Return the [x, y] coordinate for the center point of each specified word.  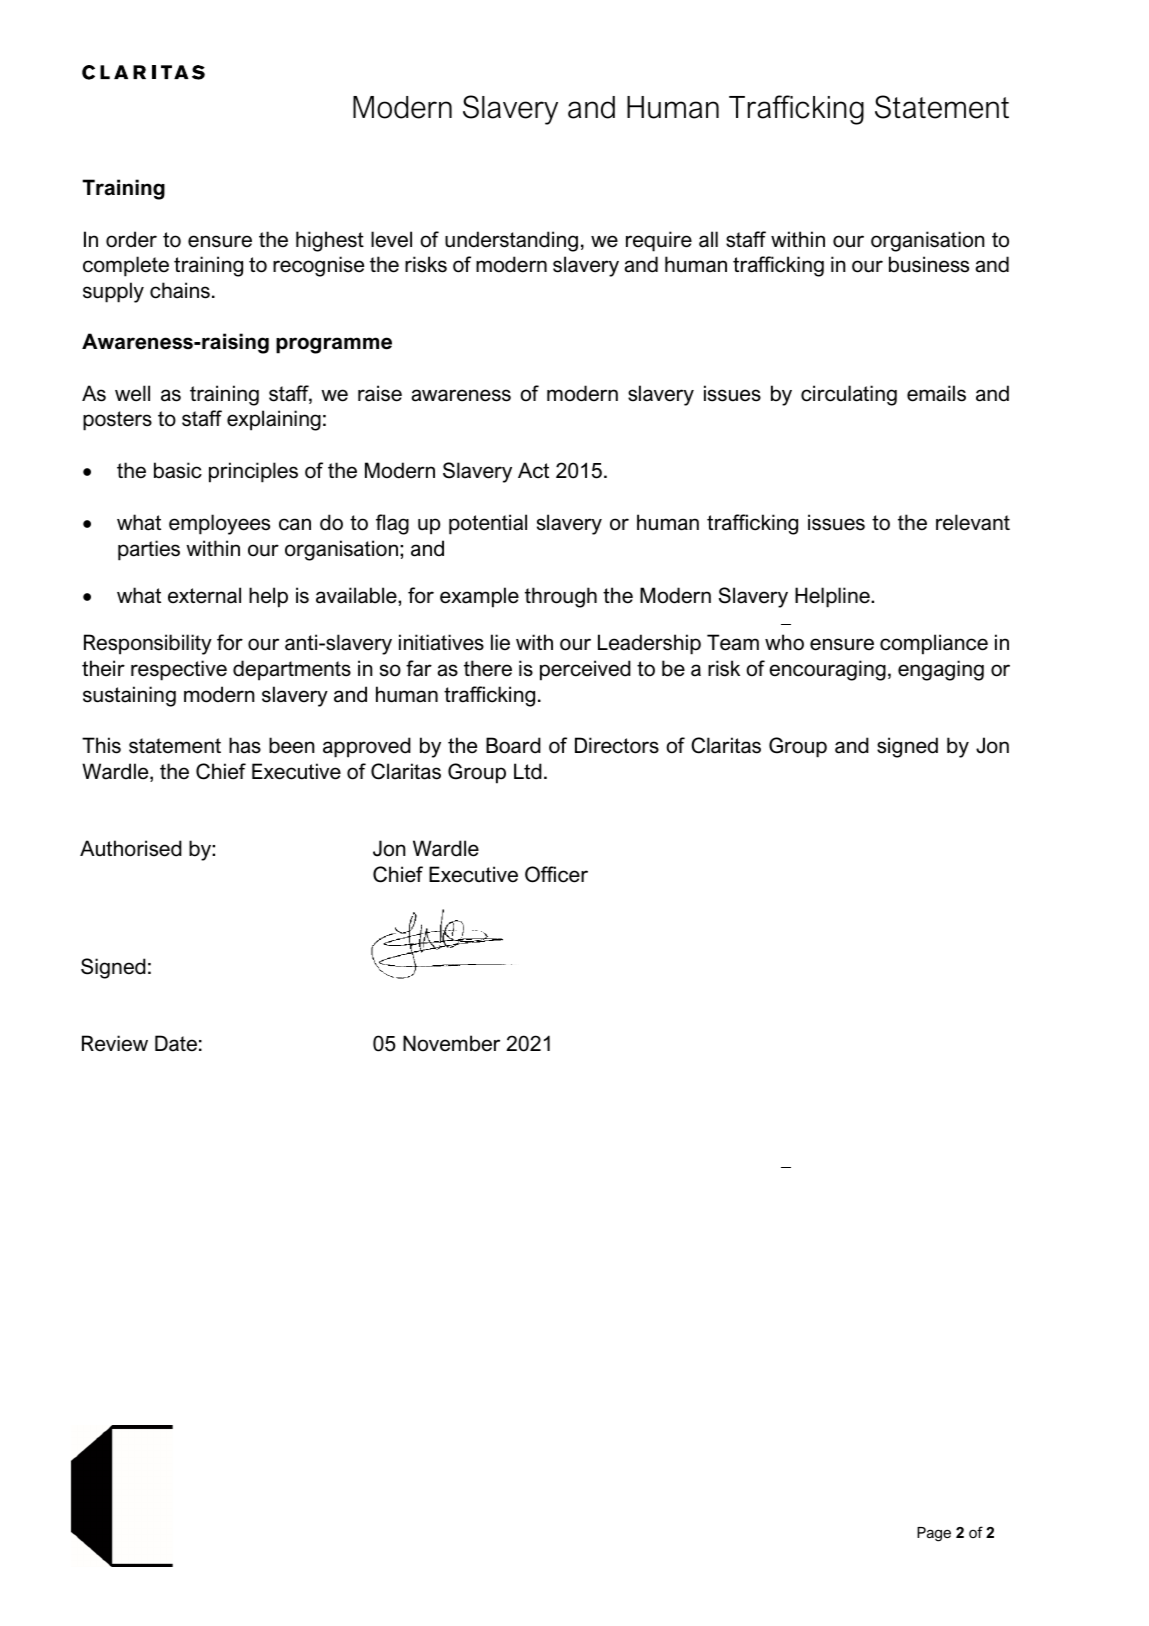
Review [115, 1043]
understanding [511, 241]
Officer [556, 874]
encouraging [827, 670]
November [451, 1043]
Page [934, 1534]
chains [180, 290]
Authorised [131, 848]
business [929, 264]
